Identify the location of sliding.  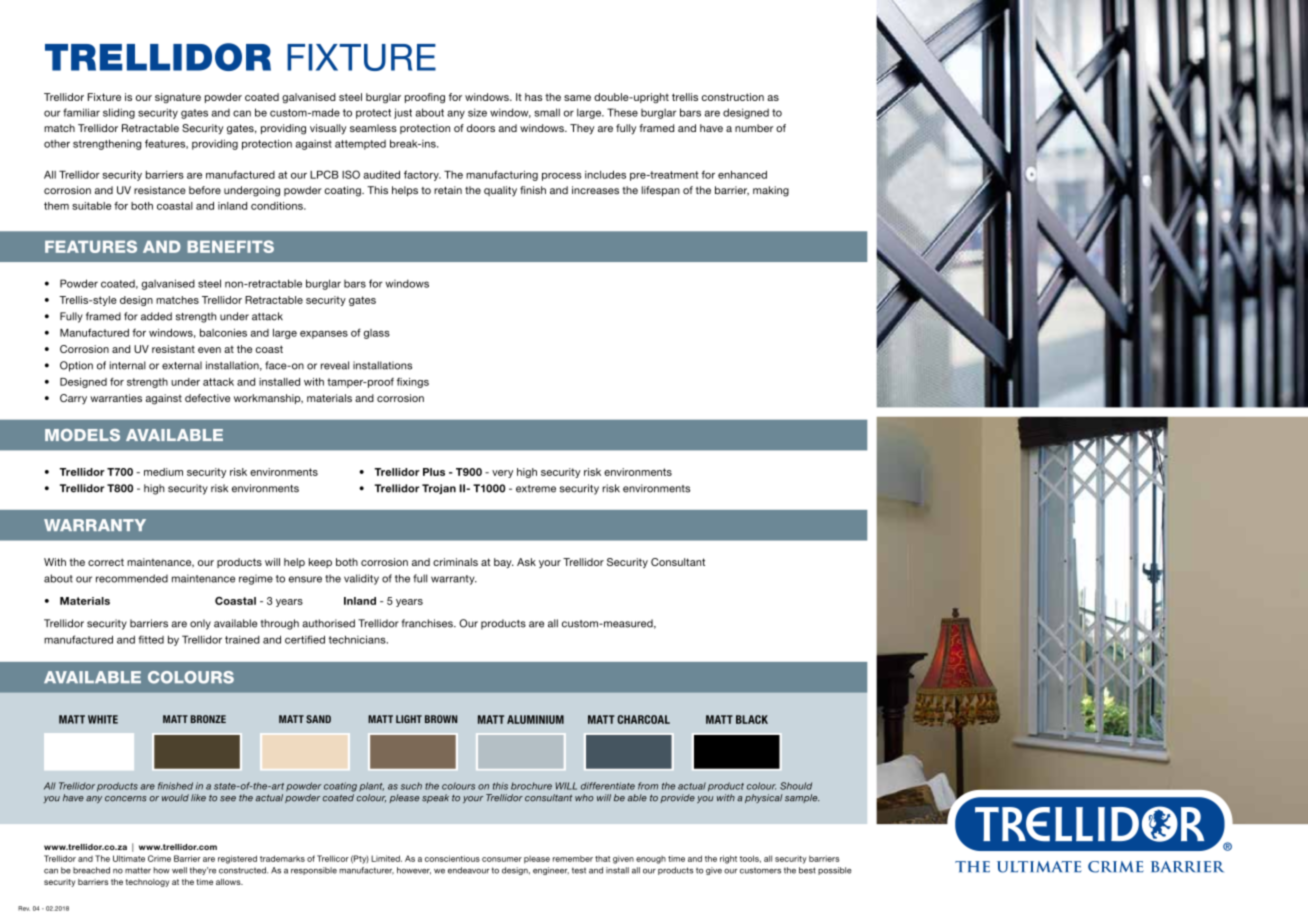
(119, 113).
